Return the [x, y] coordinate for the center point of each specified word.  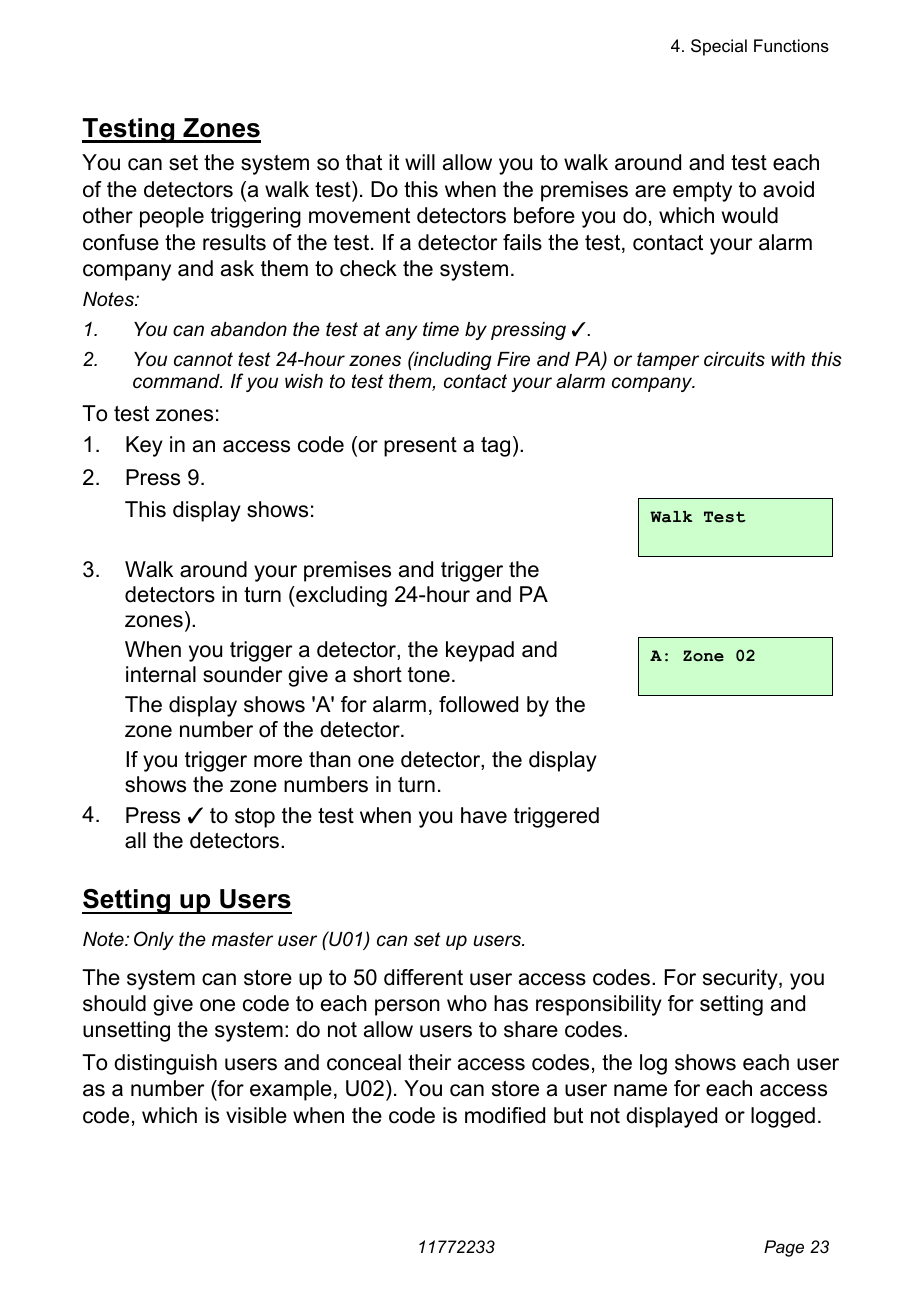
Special [719, 47]
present [420, 447]
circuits [734, 359]
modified [505, 1115]
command [177, 381]
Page [784, 1248]
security [741, 979]
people [172, 217]
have [484, 815]
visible [256, 1115]
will [420, 162]
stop [255, 818]
